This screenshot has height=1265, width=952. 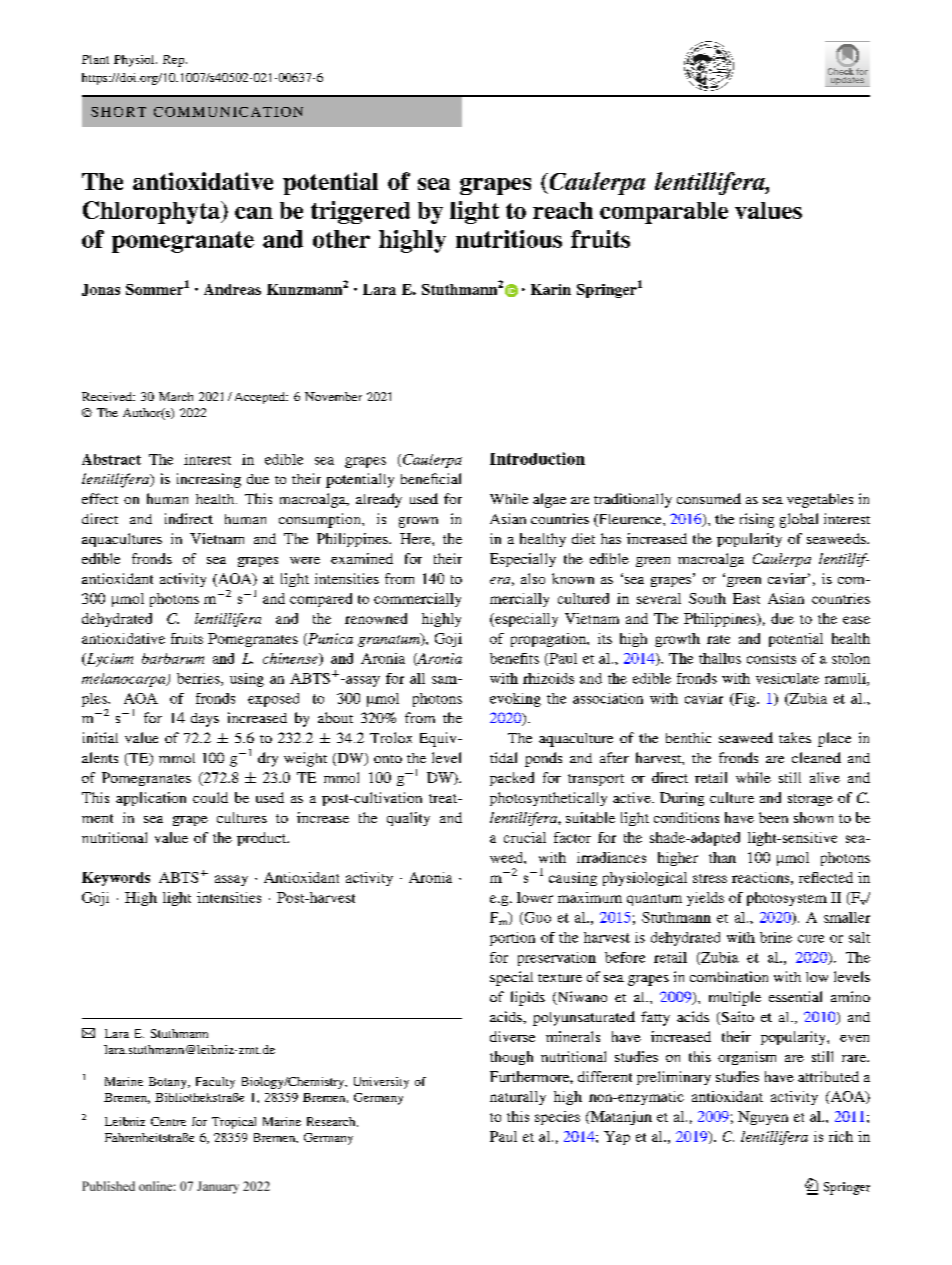 What do you see at coordinates (199, 679) in the screenshot?
I see `berries` at bounding box center [199, 679].
